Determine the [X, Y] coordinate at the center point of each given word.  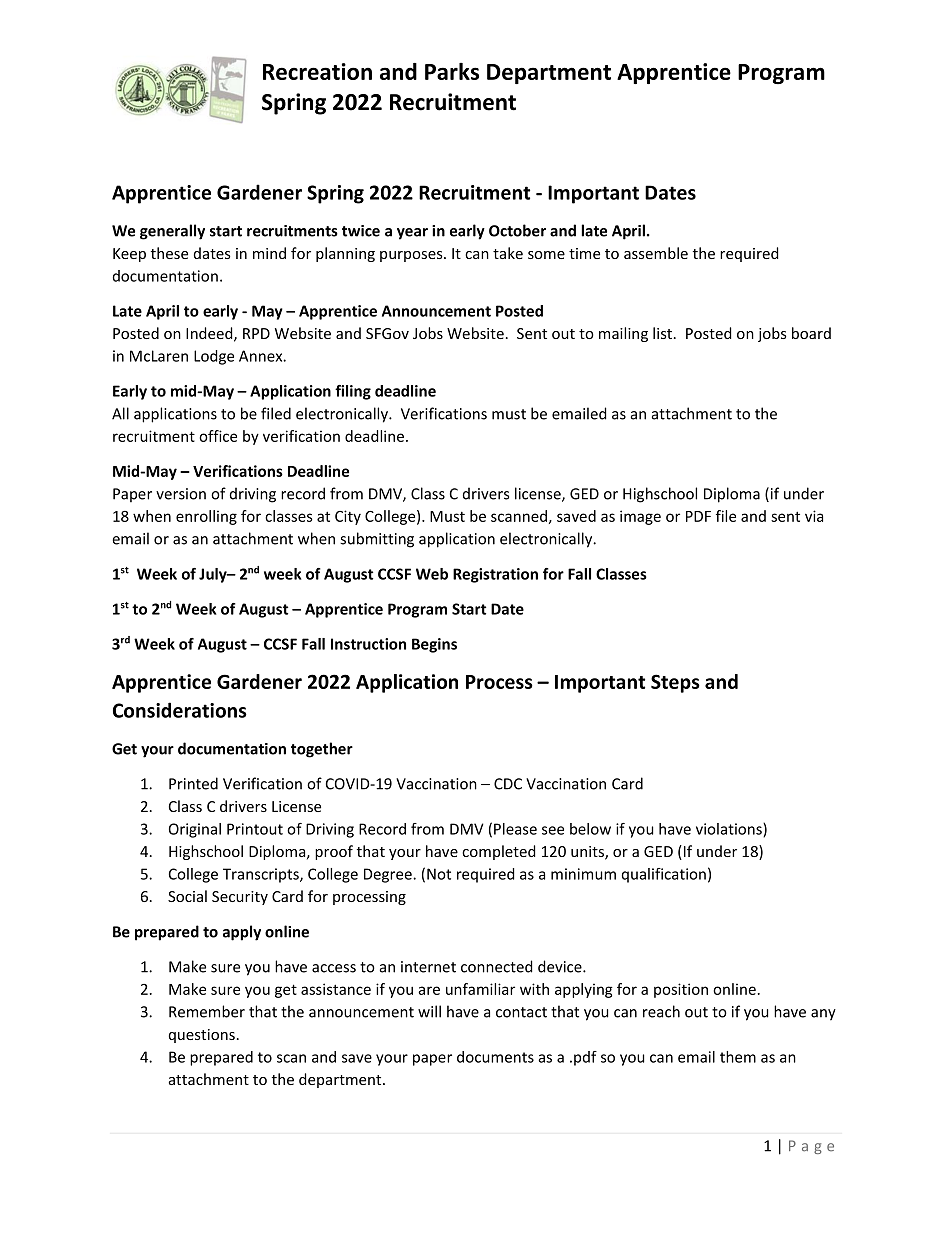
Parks [452, 71]
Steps [675, 683]
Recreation [317, 71]
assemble [656, 253]
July [214, 575]
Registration [495, 575]
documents [495, 1057]
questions [202, 1036]
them [738, 1057]
